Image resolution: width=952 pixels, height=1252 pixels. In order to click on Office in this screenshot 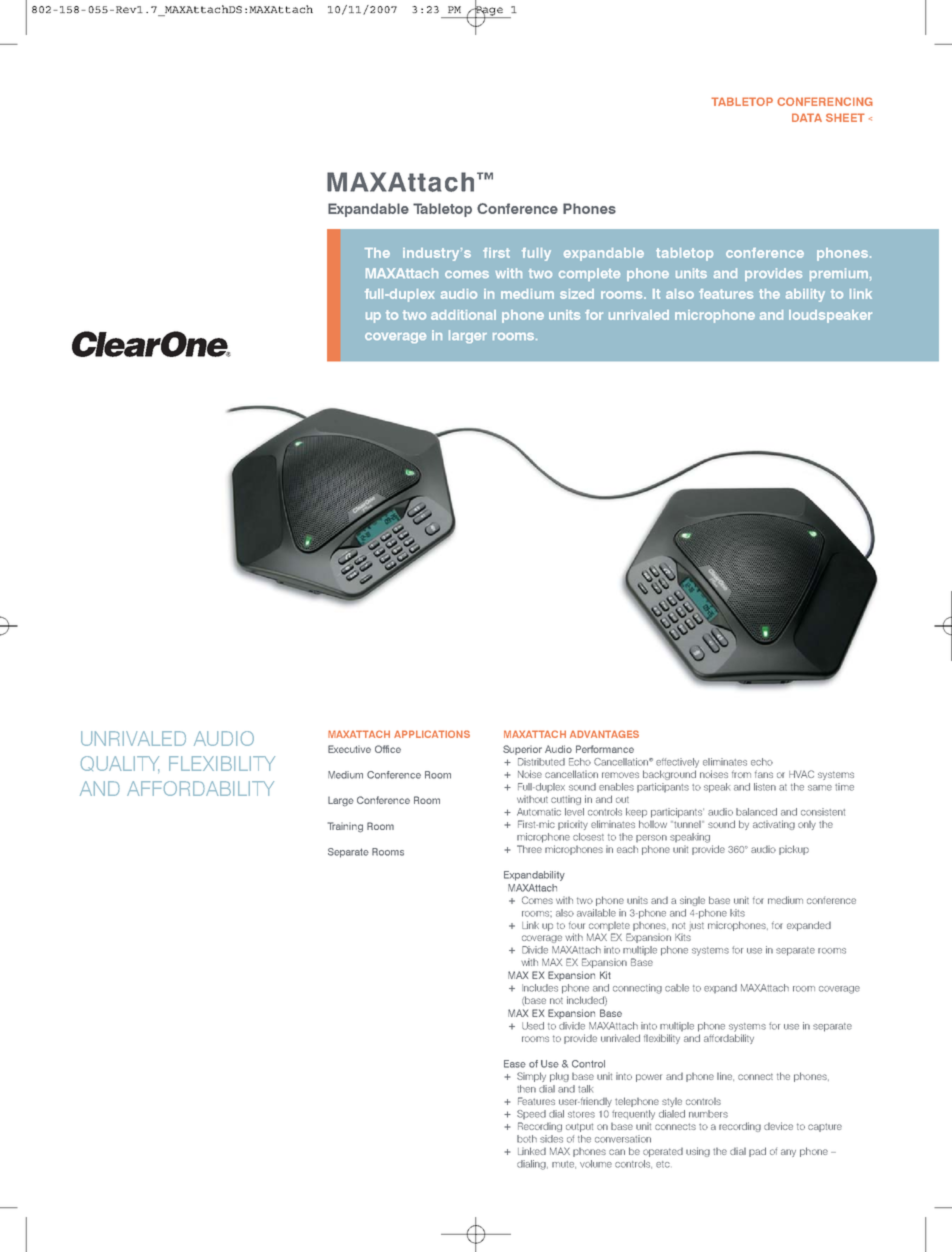, I will do `click(388, 749)`.
